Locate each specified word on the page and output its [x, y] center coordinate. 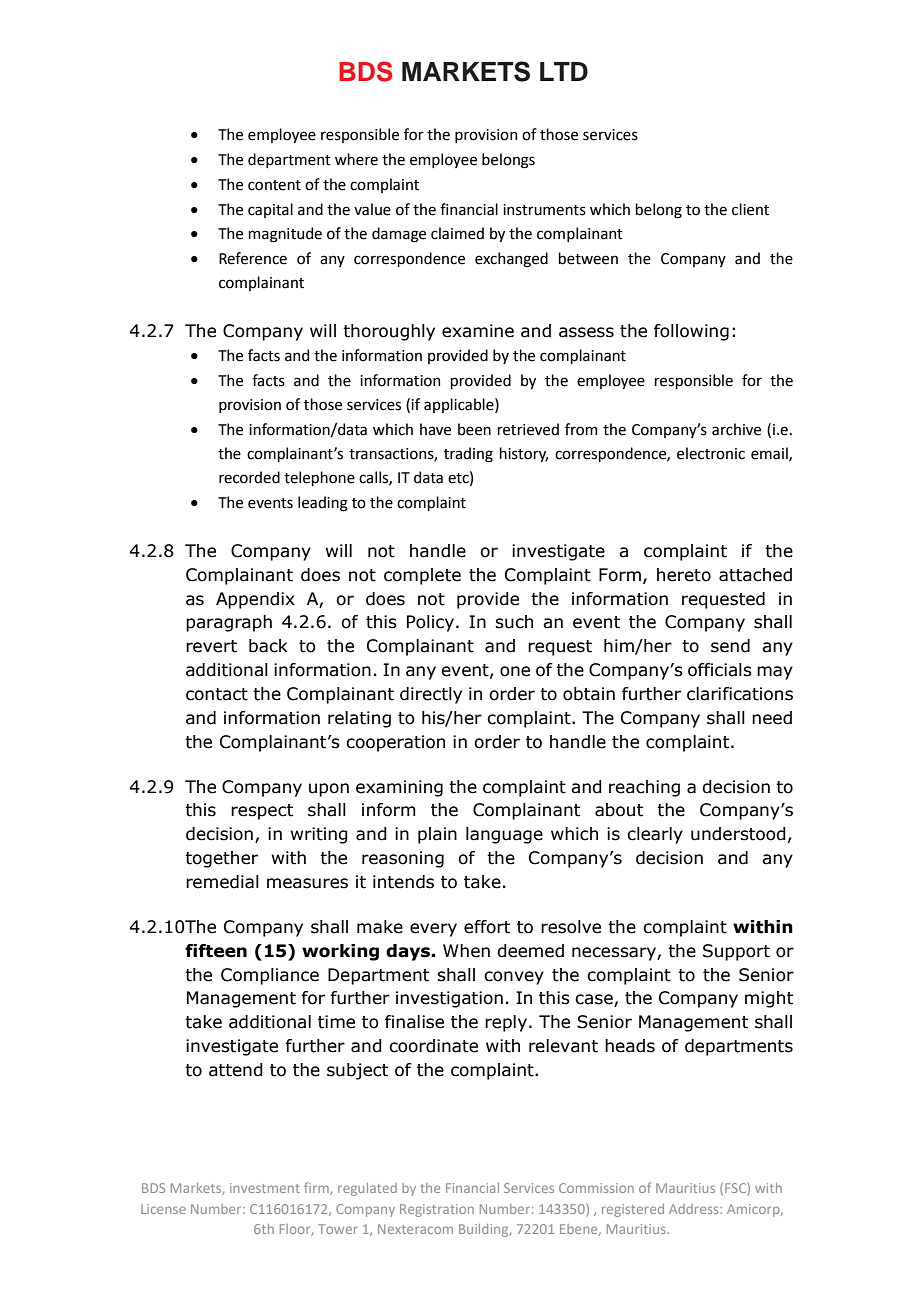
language [504, 835]
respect [262, 812]
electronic [711, 453]
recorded [249, 477]
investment [265, 1188]
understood [738, 834]
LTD [564, 71]
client [750, 209]
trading [468, 455]
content [274, 185]
